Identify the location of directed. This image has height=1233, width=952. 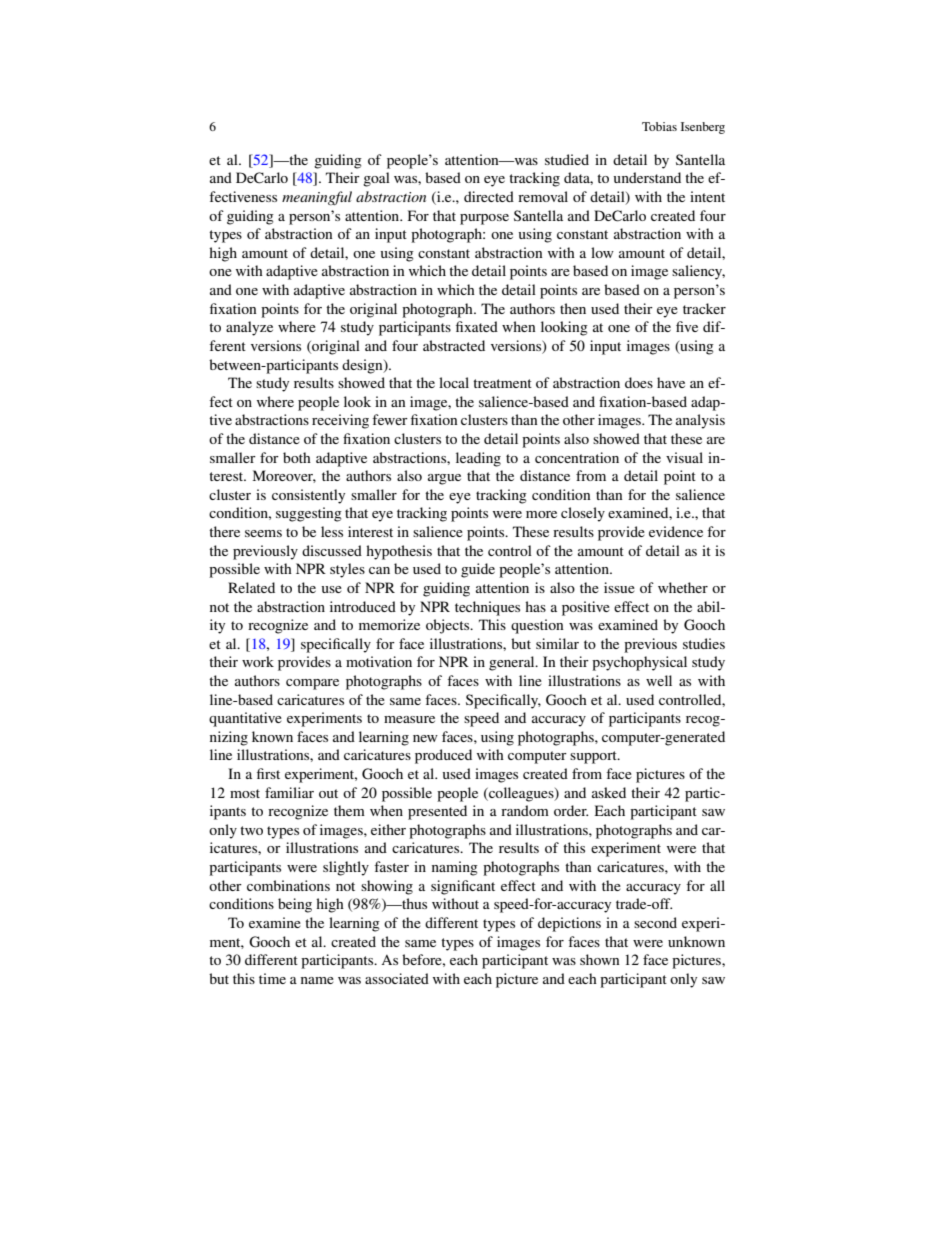
(489, 196).
